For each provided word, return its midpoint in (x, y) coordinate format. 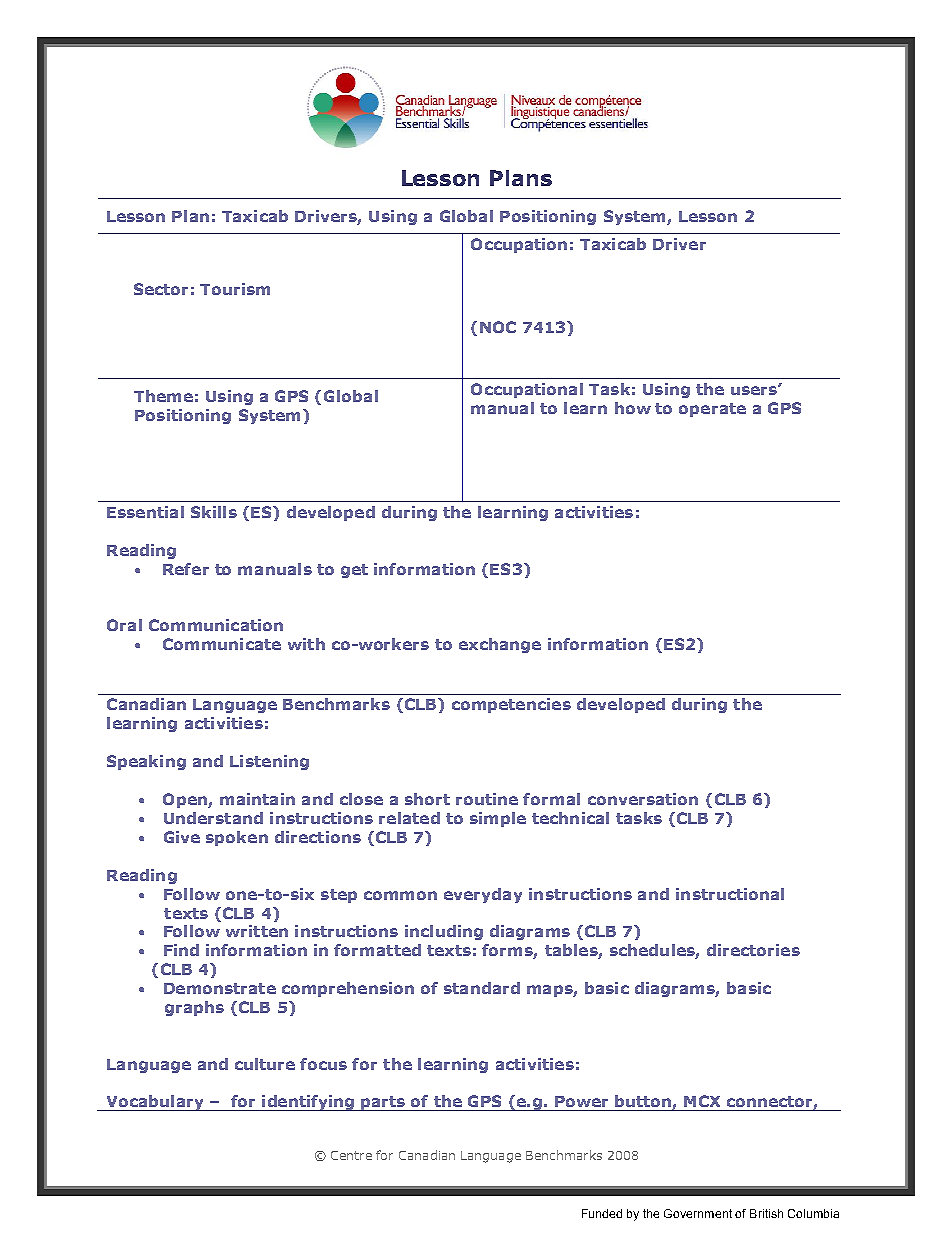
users (755, 390)
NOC (498, 327)
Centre (351, 1155)
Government (698, 1213)
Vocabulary (155, 1103)
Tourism (235, 289)
